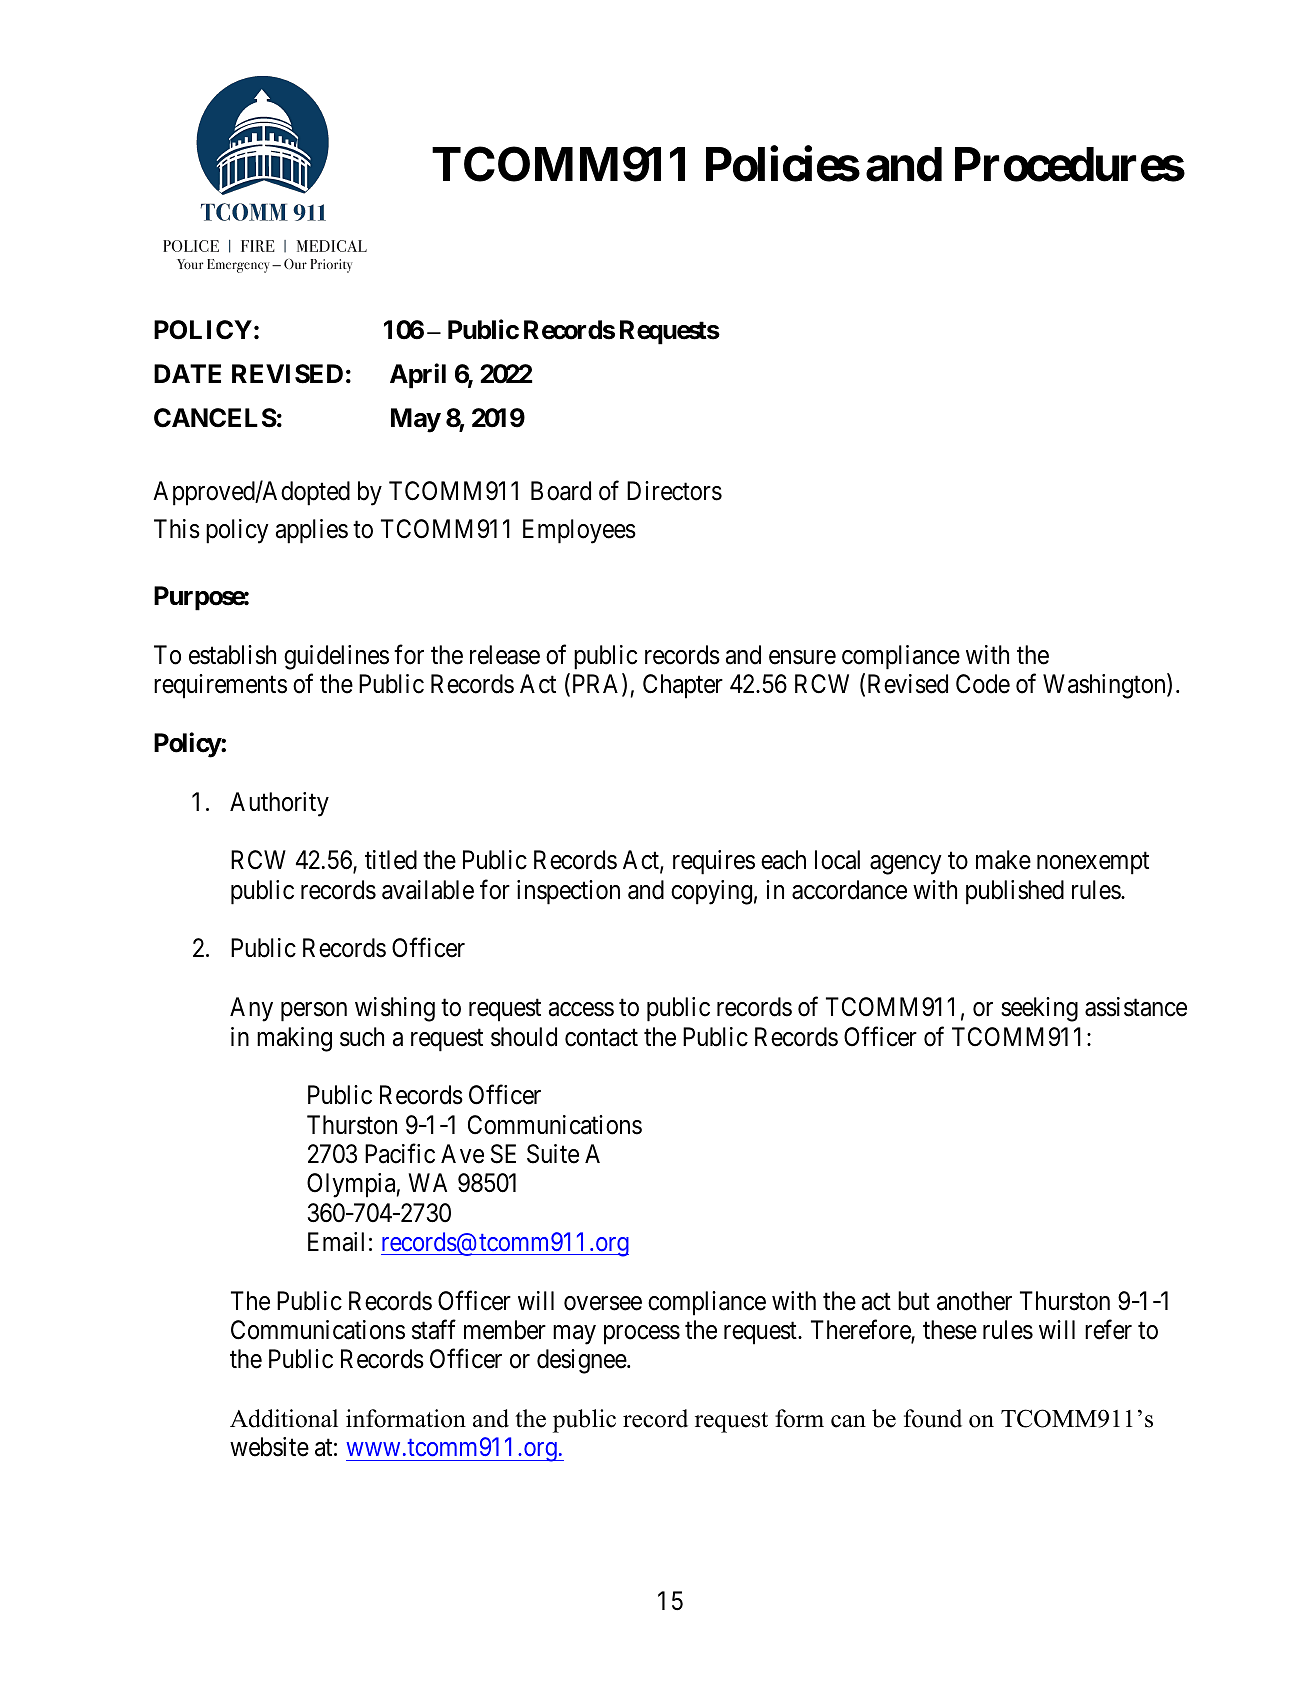 The height and width of the screenshot is (1684, 1302). I want to click on making, so click(294, 1039).
